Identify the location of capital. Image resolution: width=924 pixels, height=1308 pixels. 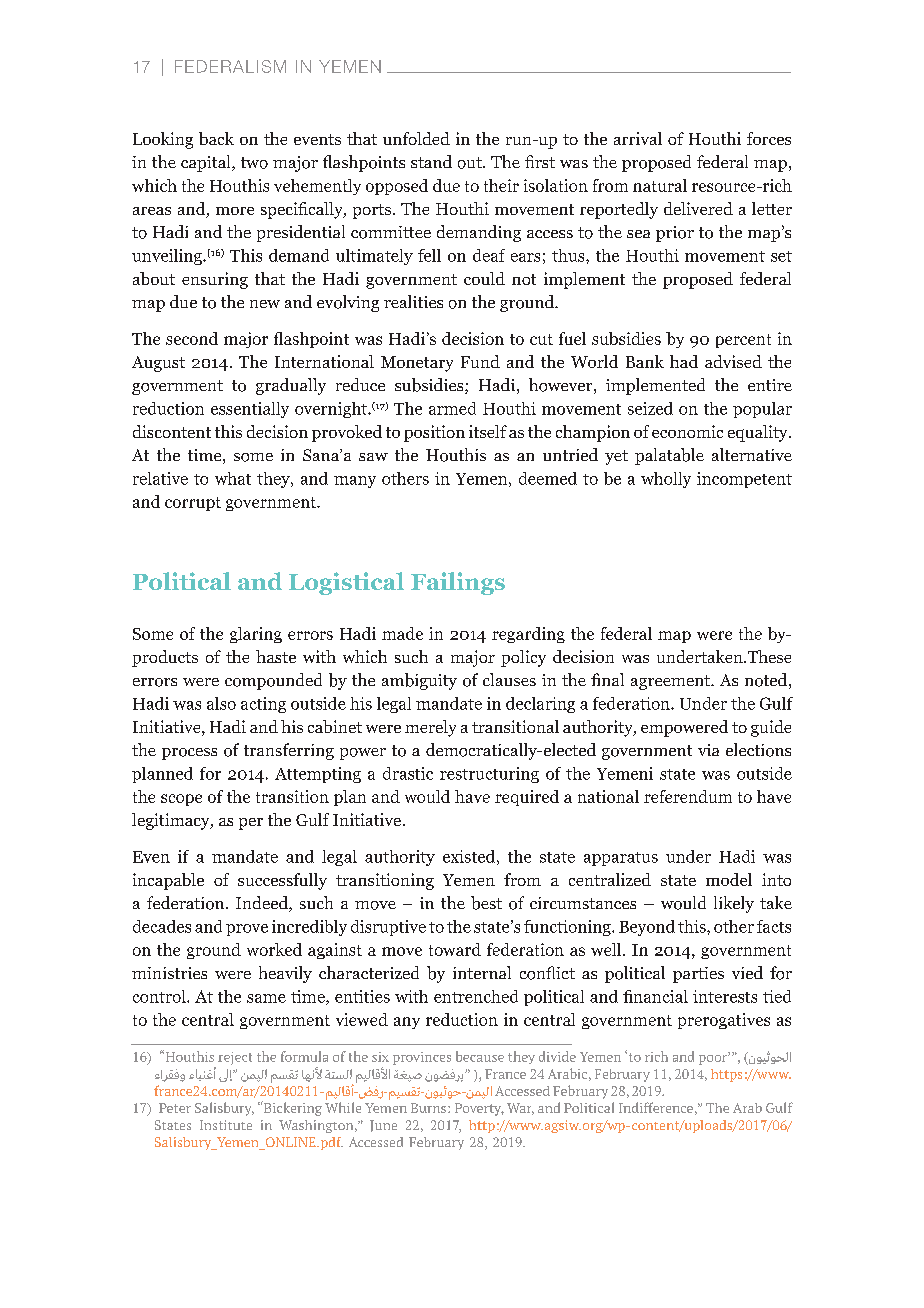
(207, 163).
